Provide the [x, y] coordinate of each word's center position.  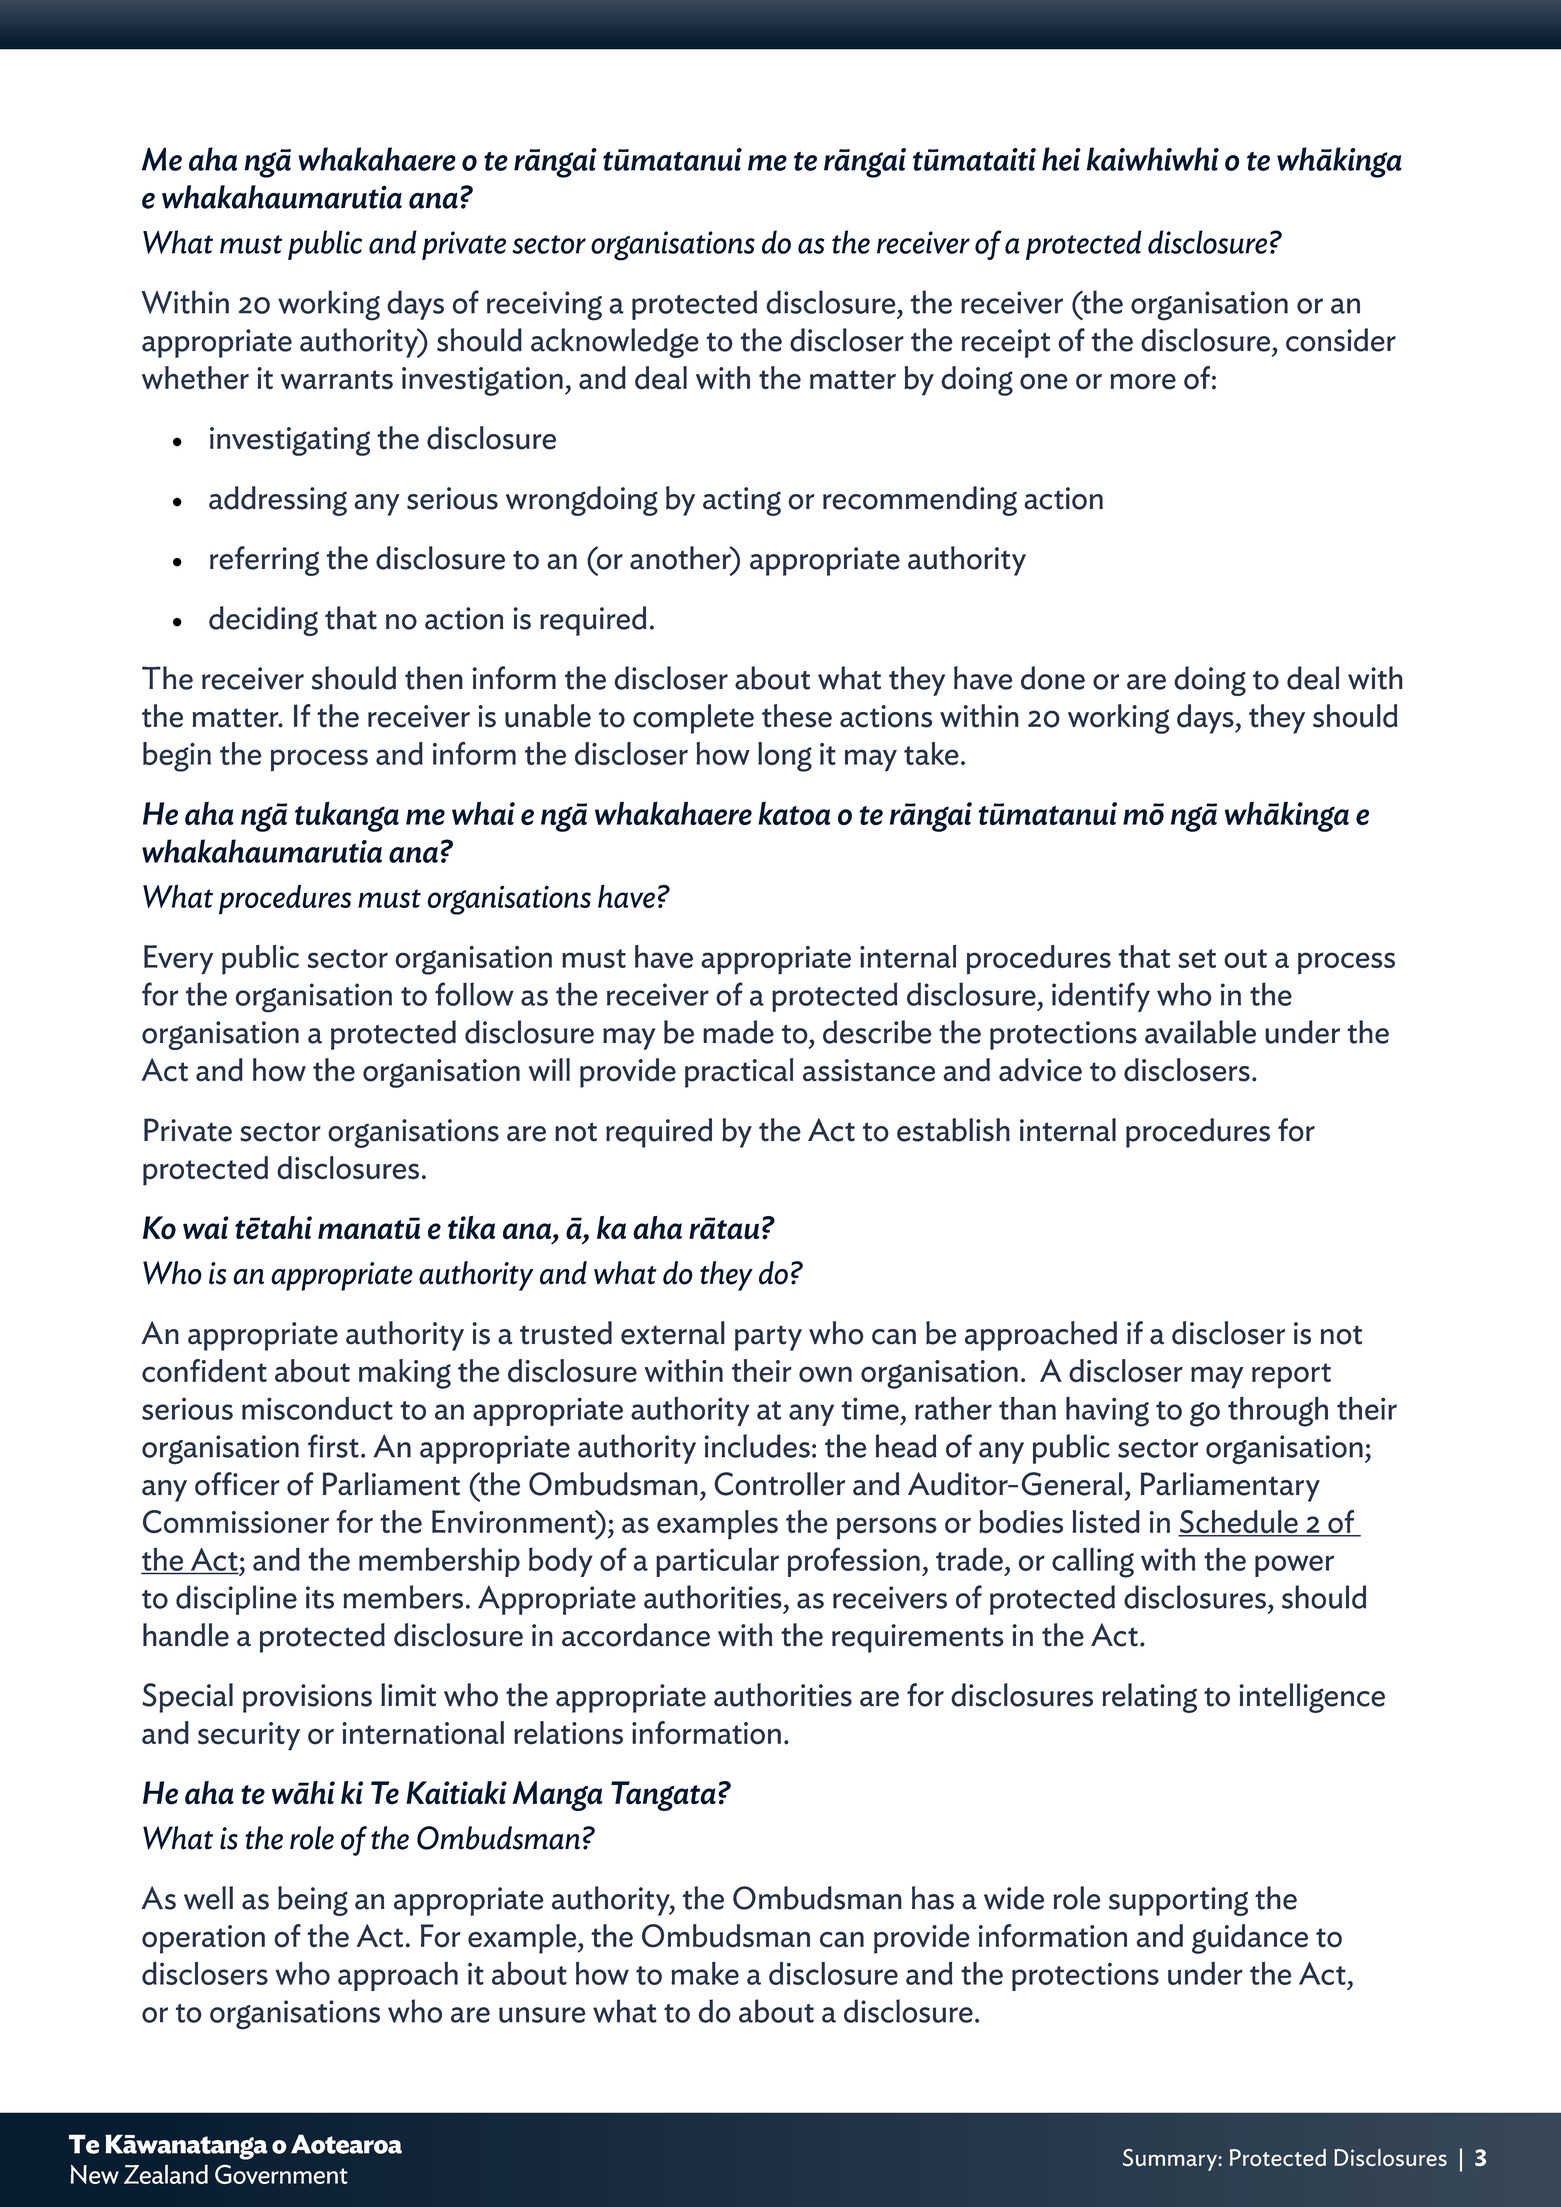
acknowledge [615, 343]
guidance [1250, 1939]
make [705, 1973]
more [1143, 381]
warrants [337, 380]
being [313, 1901]
